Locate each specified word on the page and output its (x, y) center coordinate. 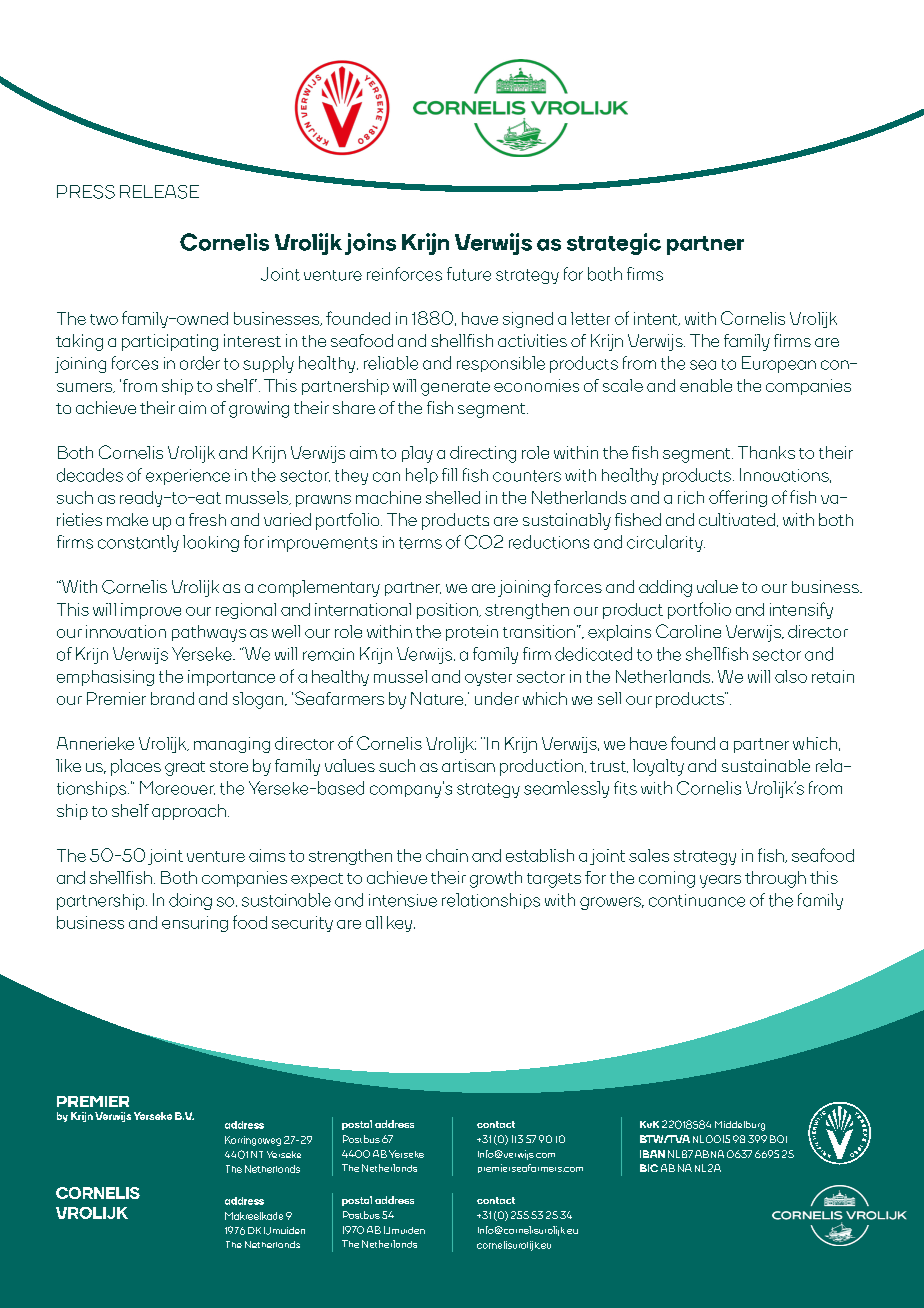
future (469, 274)
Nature (438, 699)
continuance (697, 900)
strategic (614, 244)
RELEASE (159, 192)
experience (188, 477)
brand (172, 698)
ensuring (195, 924)
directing (483, 454)
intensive (403, 900)
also (791, 676)
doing (190, 901)
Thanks (766, 452)
